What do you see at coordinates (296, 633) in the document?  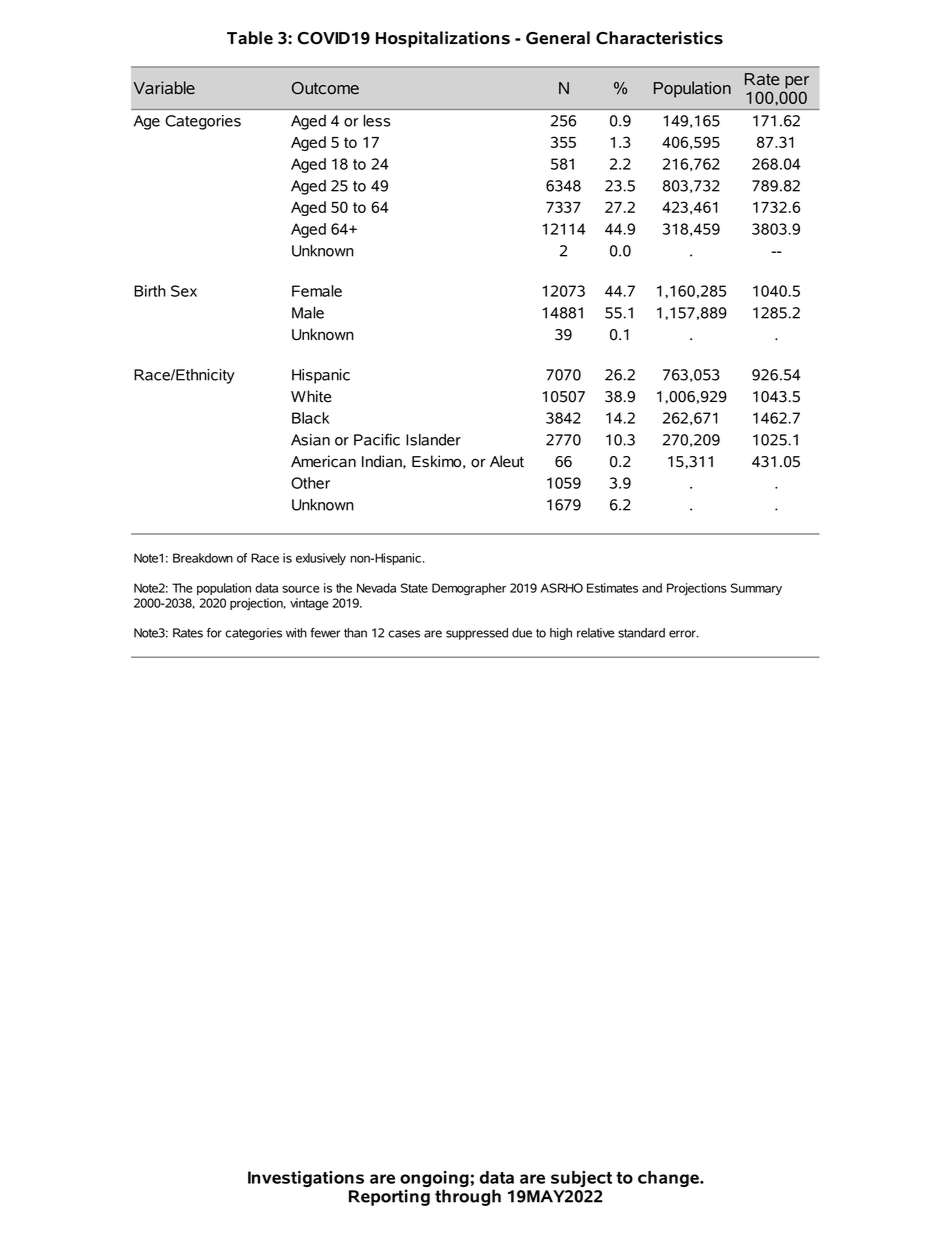 I see `with` at bounding box center [296, 633].
